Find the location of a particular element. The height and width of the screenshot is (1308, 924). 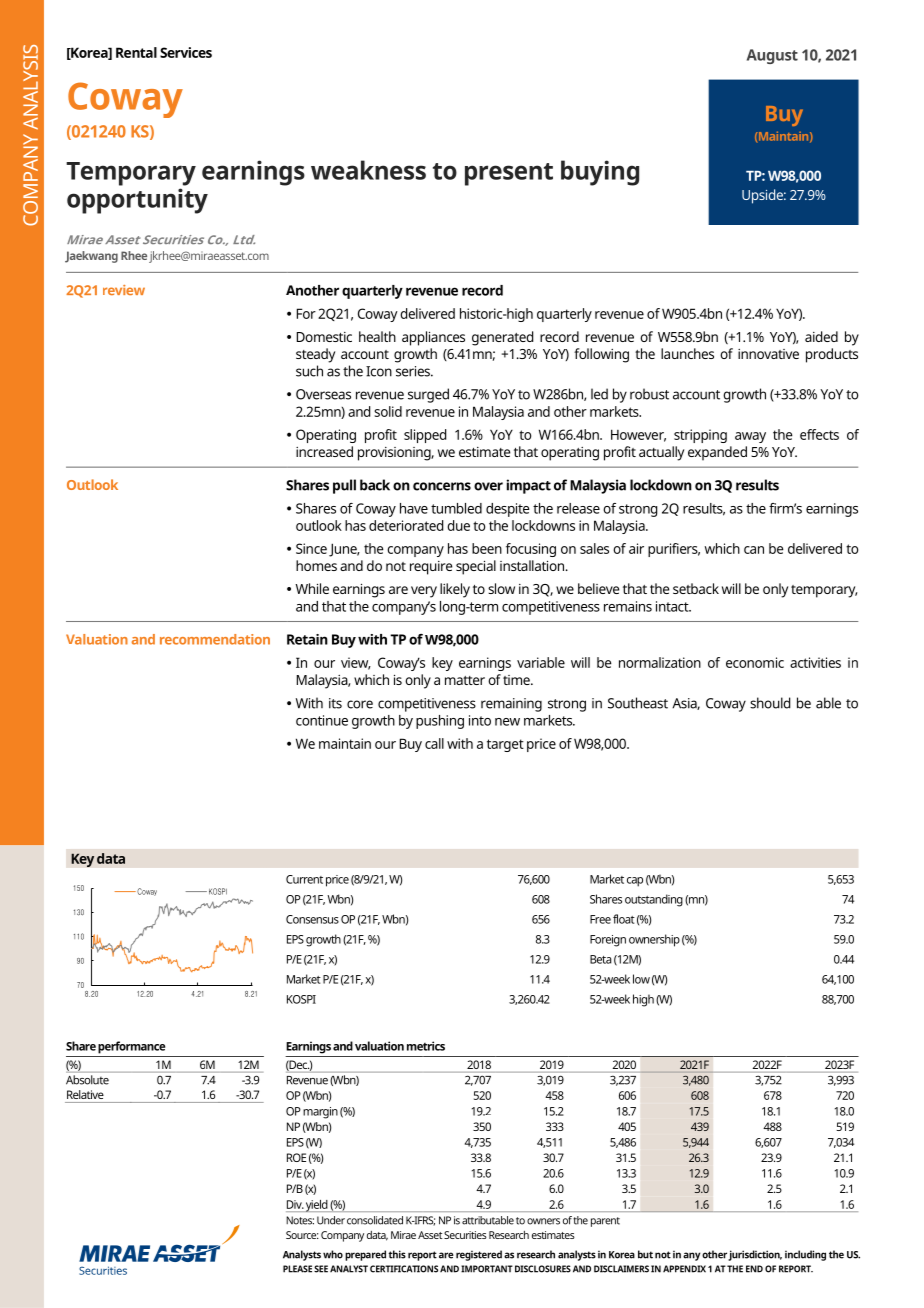

Services is located at coordinates (186, 52).
